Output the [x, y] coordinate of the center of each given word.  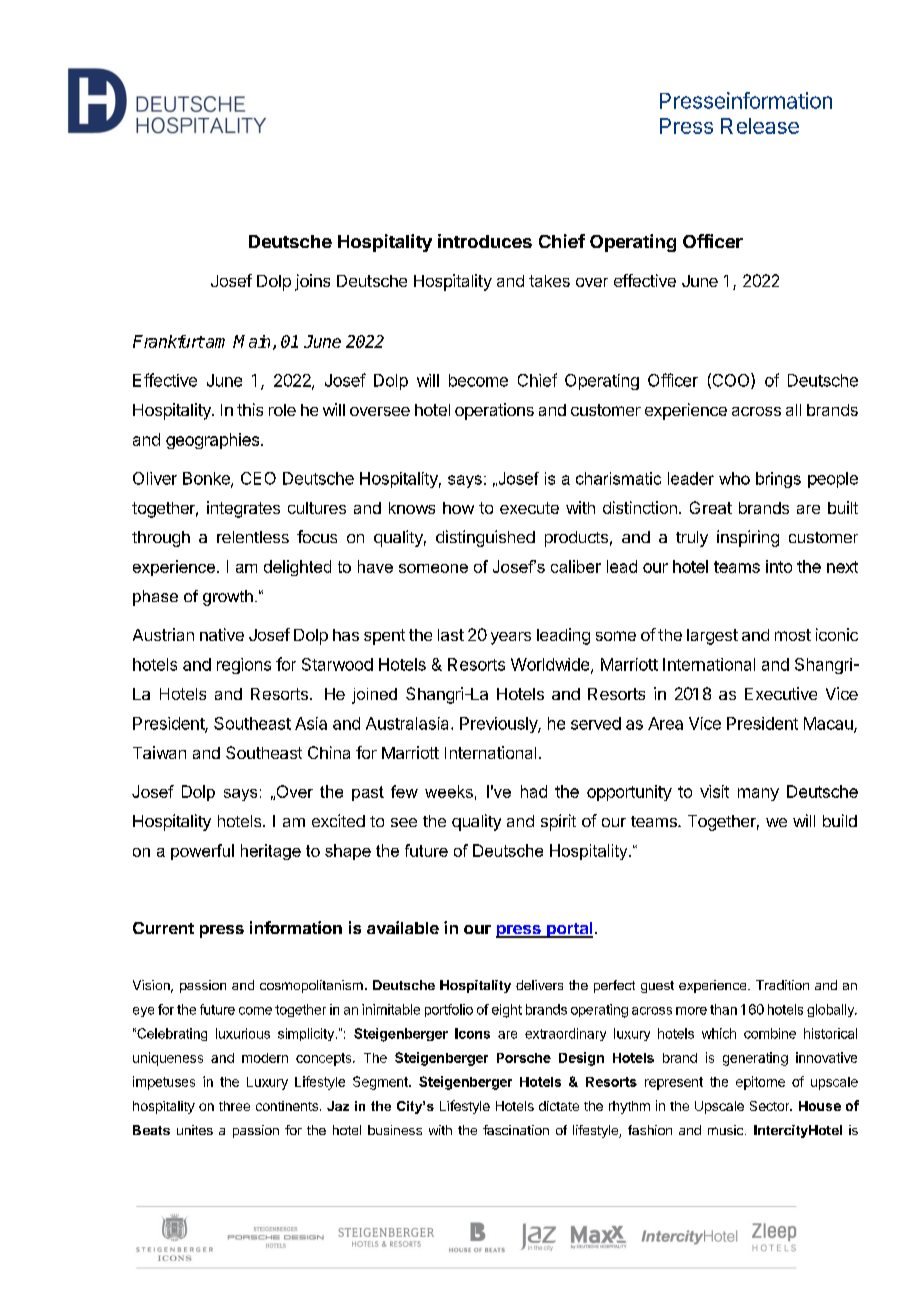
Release [760, 126]
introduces [485, 241]
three [234, 1106]
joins [312, 282]
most [793, 635]
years [511, 638]
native [222, 634]
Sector [771, 1106]
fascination [516, 1130]
